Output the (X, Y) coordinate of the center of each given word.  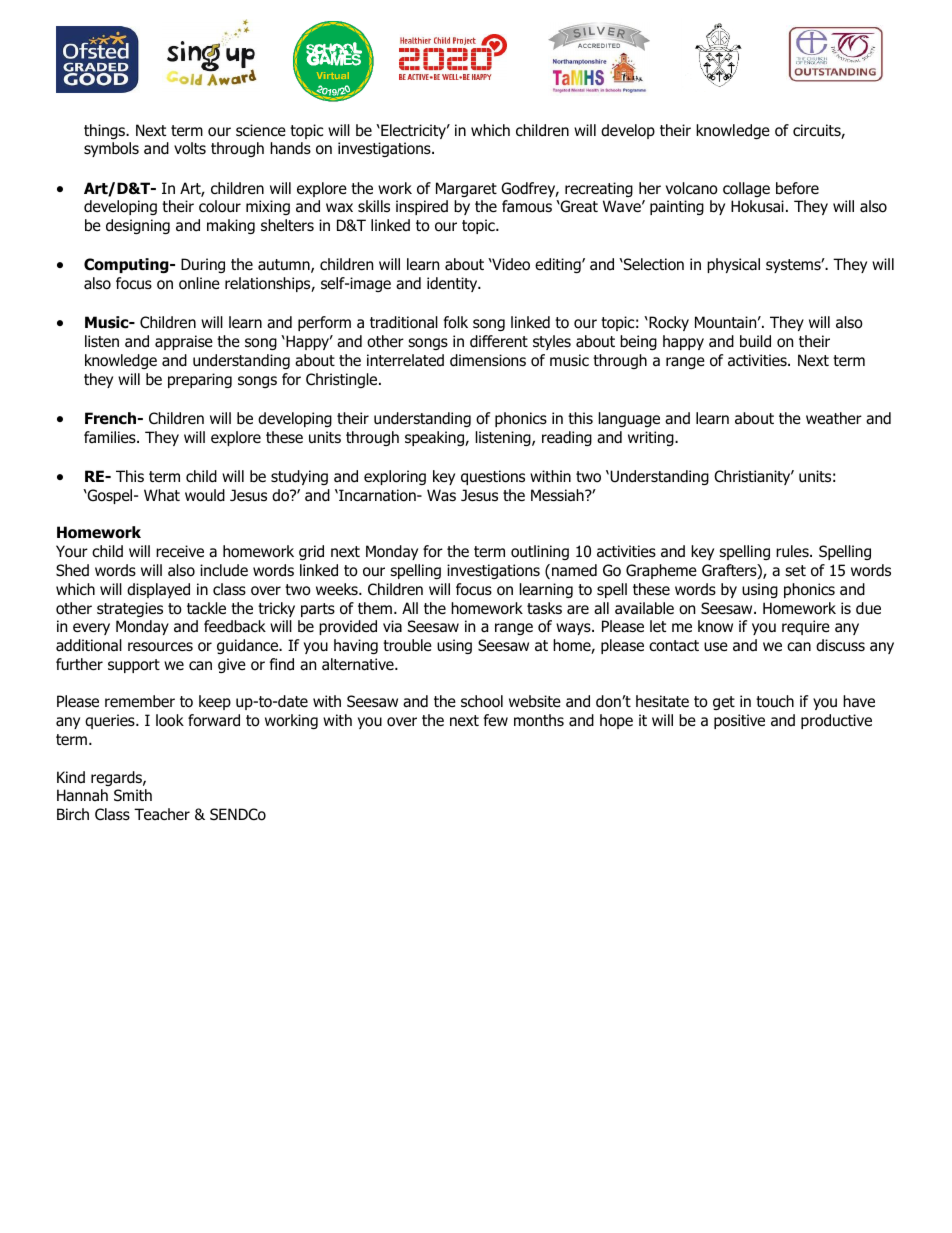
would (205, 495)
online (199, 283)
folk (456, 322)
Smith (133, 795)
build (755, 341)
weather (834, 418)
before (797, 188)
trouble (407, 645)
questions (493, 477)
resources (160, 647)
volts (190, 148)
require (806, 627)
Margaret (466, 189)
